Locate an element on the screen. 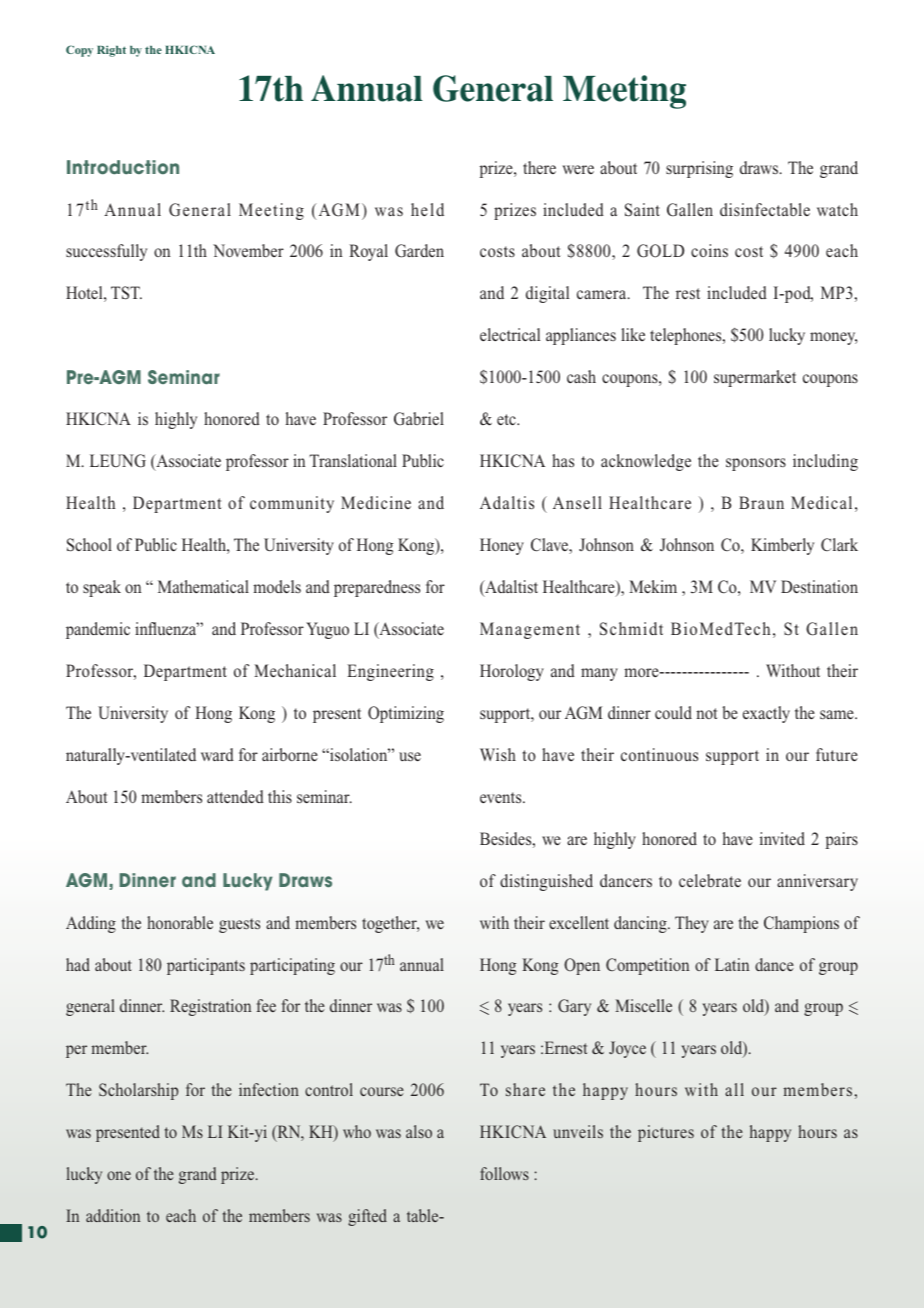 This screenshot has height=1308, width=924. infl is located at coordinates (146, 628).
